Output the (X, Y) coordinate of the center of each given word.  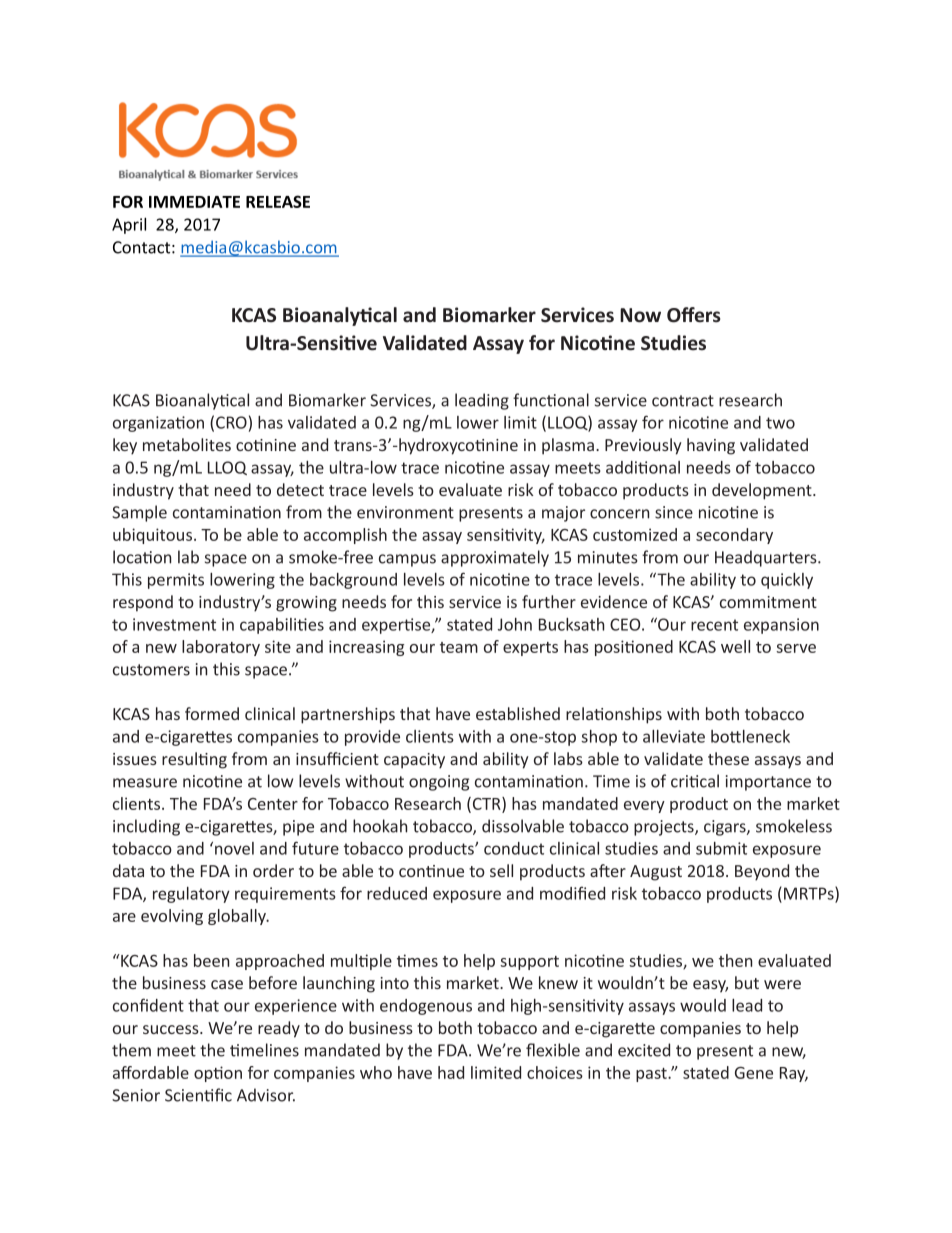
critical (695, 781)
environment (405, 512)
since (674, 512)
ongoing (439, 783)
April (129, 225)
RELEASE (278, 201)
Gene (754, 1073)
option (218, 1074)
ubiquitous (154, 536)
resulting (194, 760)
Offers (694, 315)
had (451, 1072)
